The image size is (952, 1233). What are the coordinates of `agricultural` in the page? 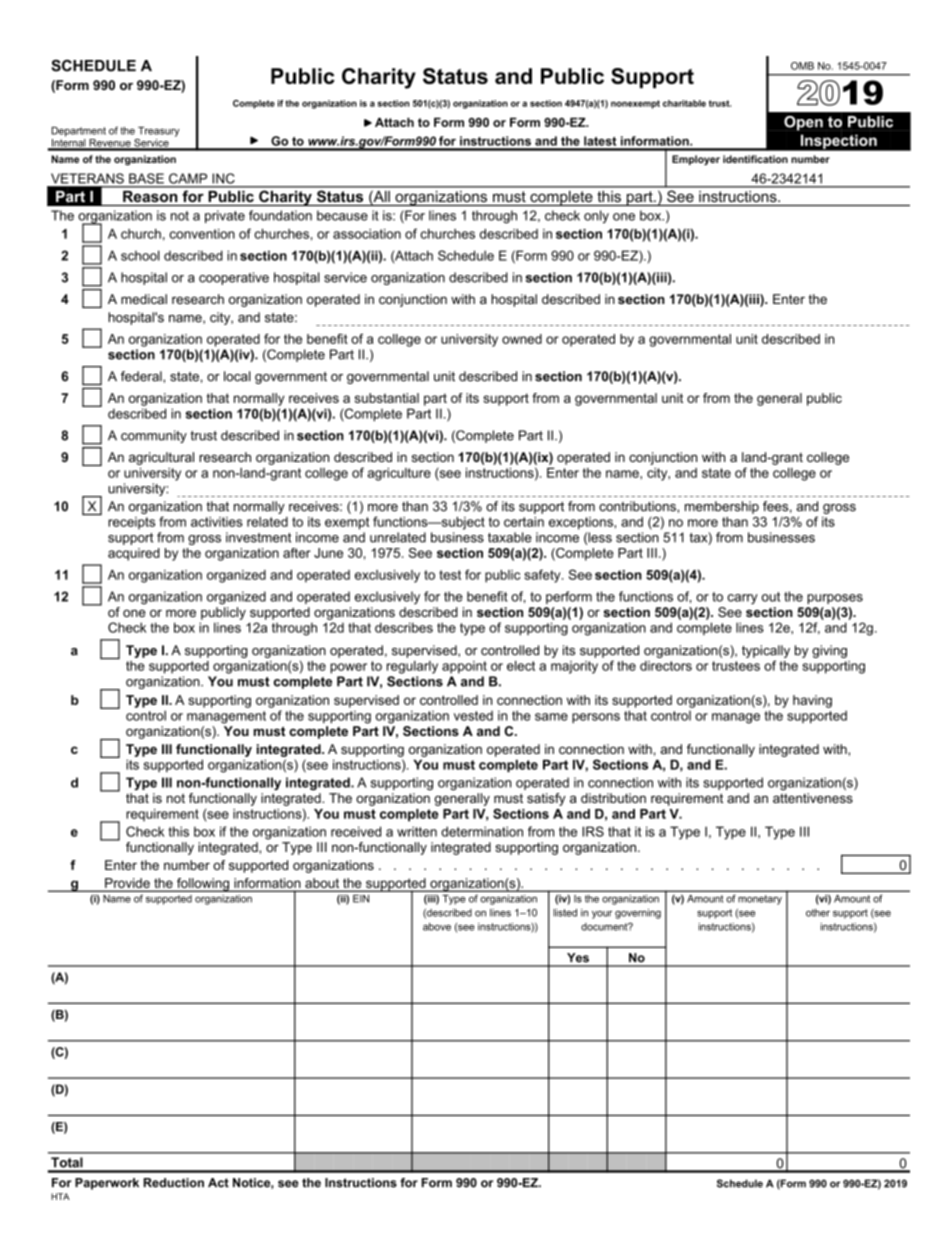 It's located at (161, 458).
